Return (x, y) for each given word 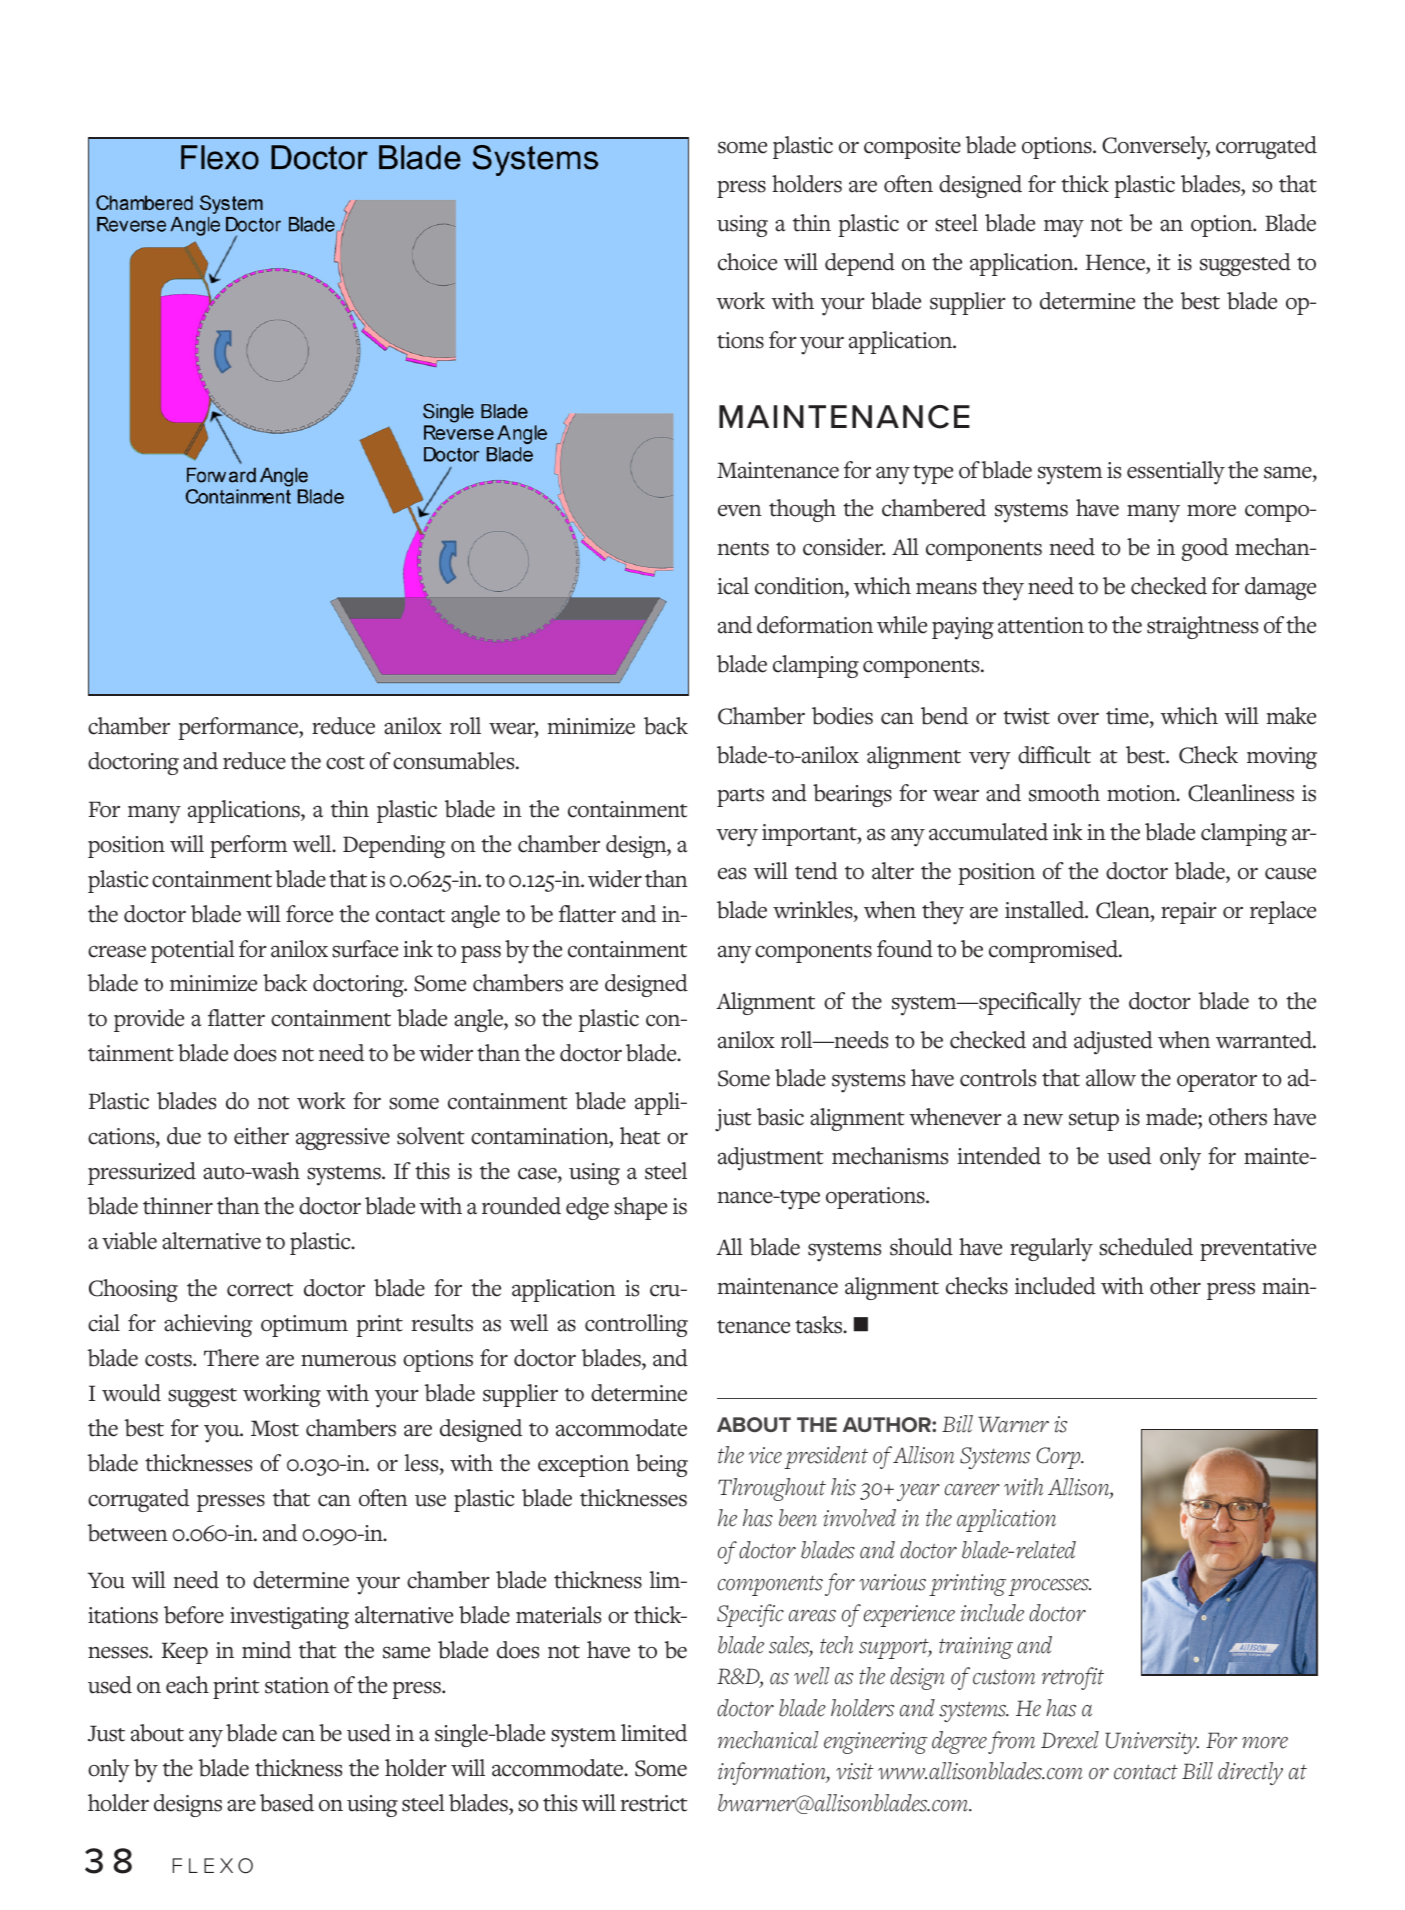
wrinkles (814, 910)
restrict (654, 1803)
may (1064, 228)
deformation (815, 625)
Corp (1059, 1458)
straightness (1202, 627)
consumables (455, 761)
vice (765, 1455)
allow (1111, 1078)
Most (275, 1428)
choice (747, 262)
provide (149, 1020)
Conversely (1156, 148)
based (287, 1803)
